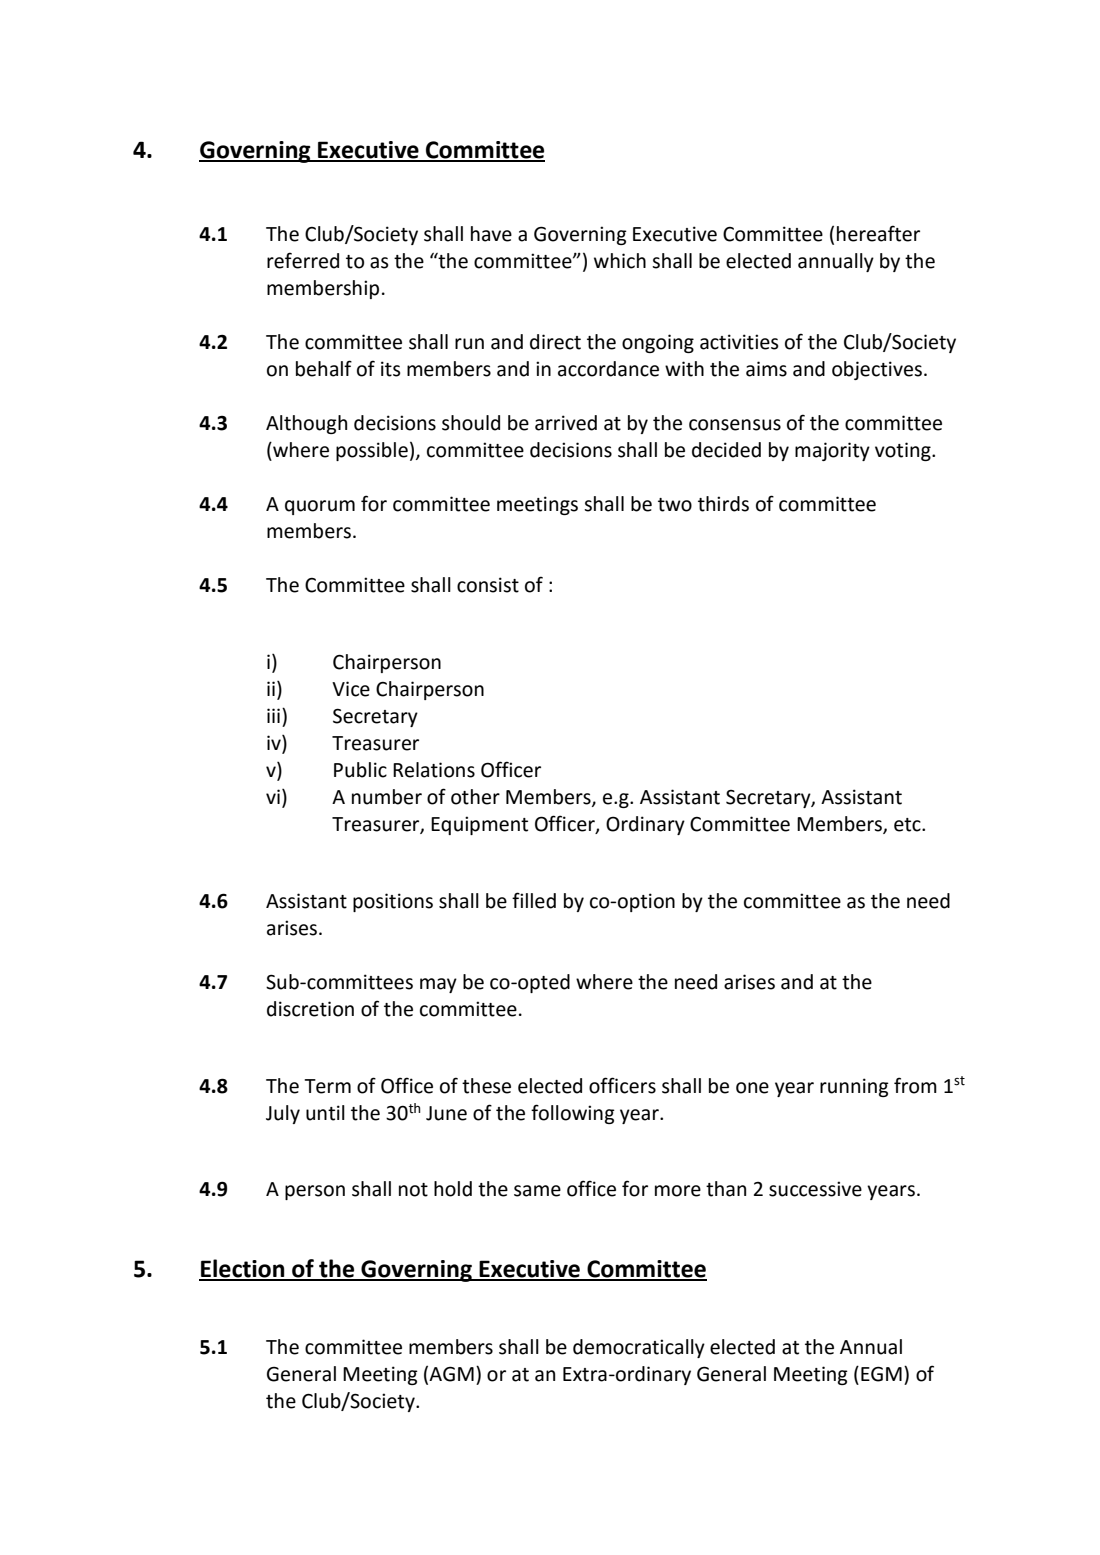 This screenshot has width=1100, height=1555. Describe the element at coordinates (878, 233) in the screenshot. I see `hereafter` at that location.
